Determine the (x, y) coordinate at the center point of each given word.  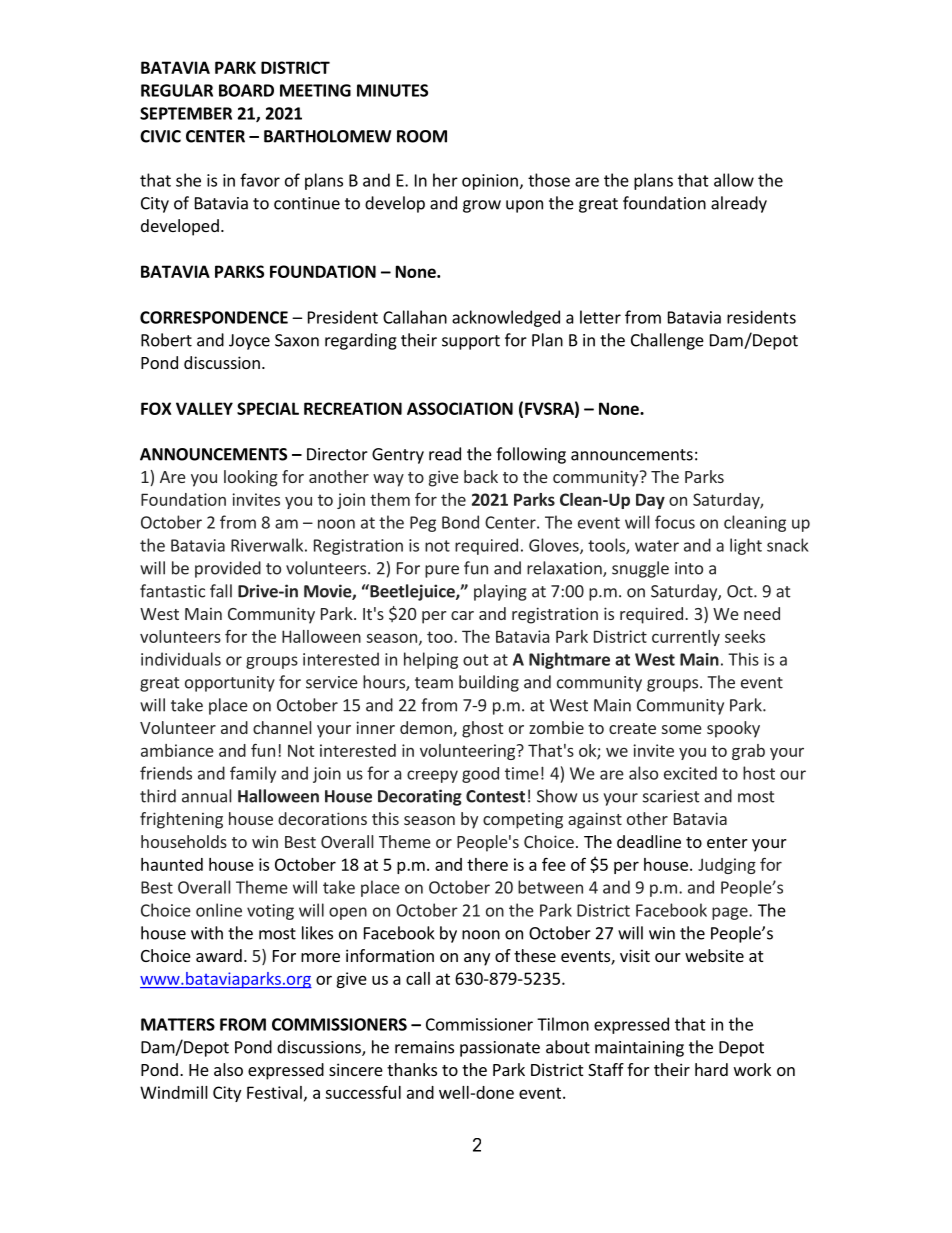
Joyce (249, 342)
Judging (727, 866)
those (549, 180)
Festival (274, 1092)
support (471, 342)
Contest (495, 796)
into (689, 568)
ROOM (422, 136)
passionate (500, 1049)
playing (500, 592)
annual (206, 796)
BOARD (246, 90)
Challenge (667, 341)
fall (221, 591)
